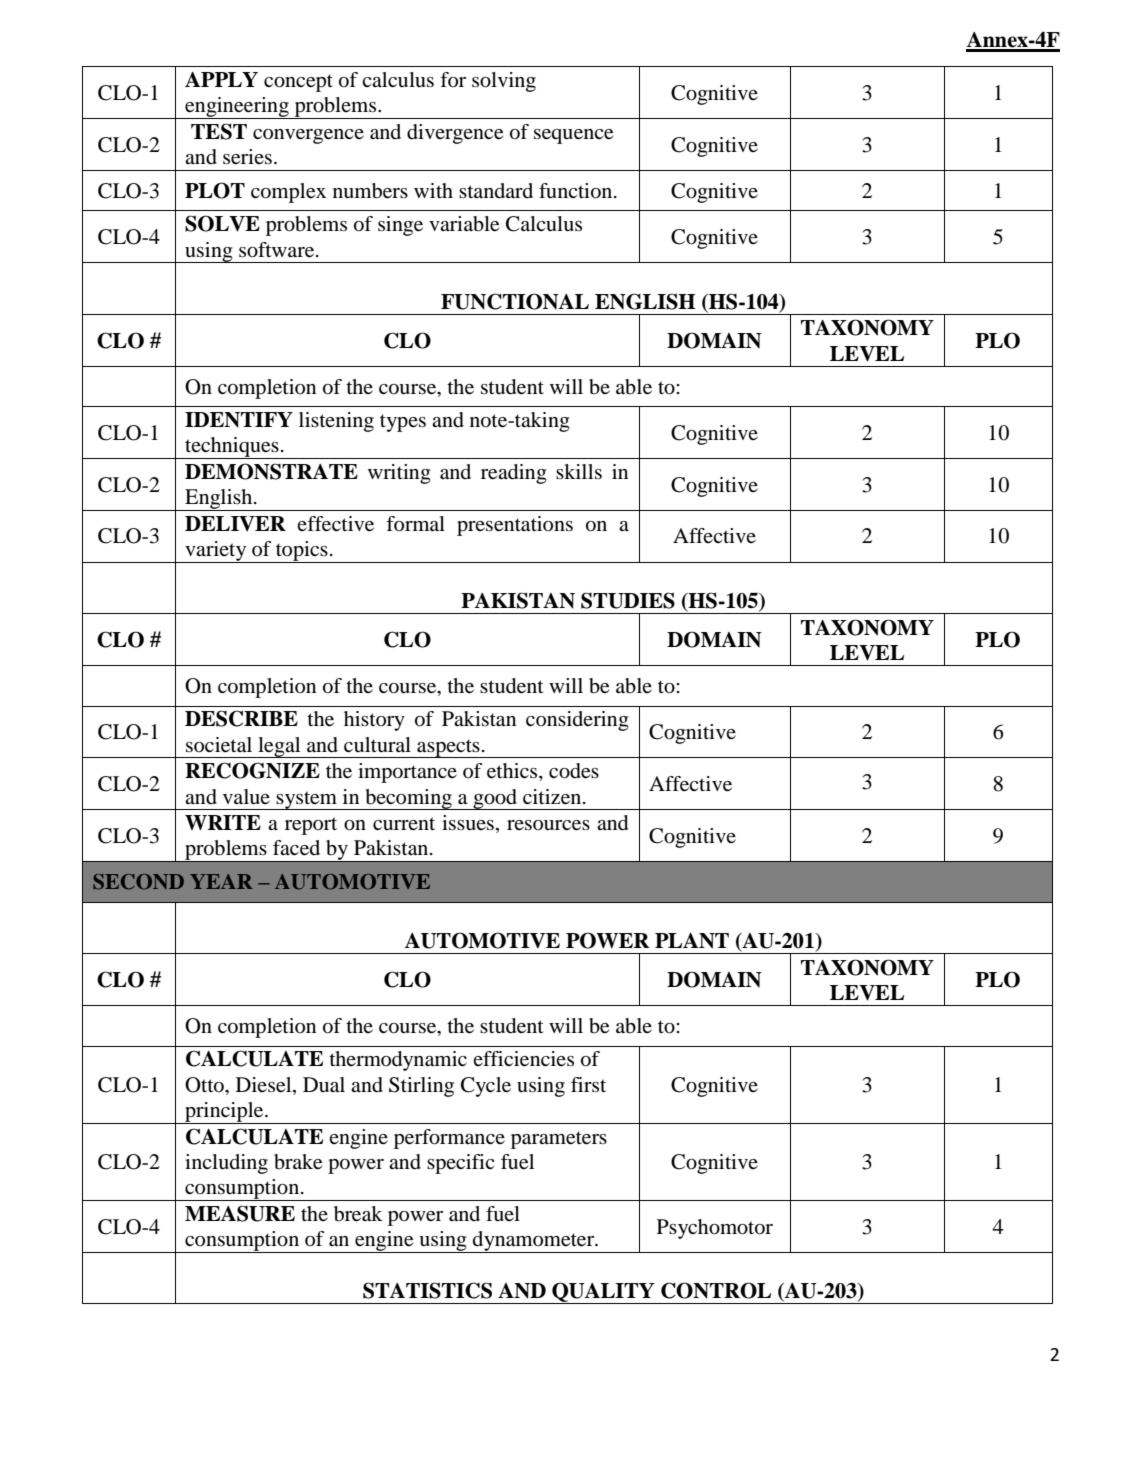 The width and height of the image is (1126, 1458). What do you see at coordinates (240, 1213) in the image?
I see `MEASURE` at bounding box center [240, 1213].
